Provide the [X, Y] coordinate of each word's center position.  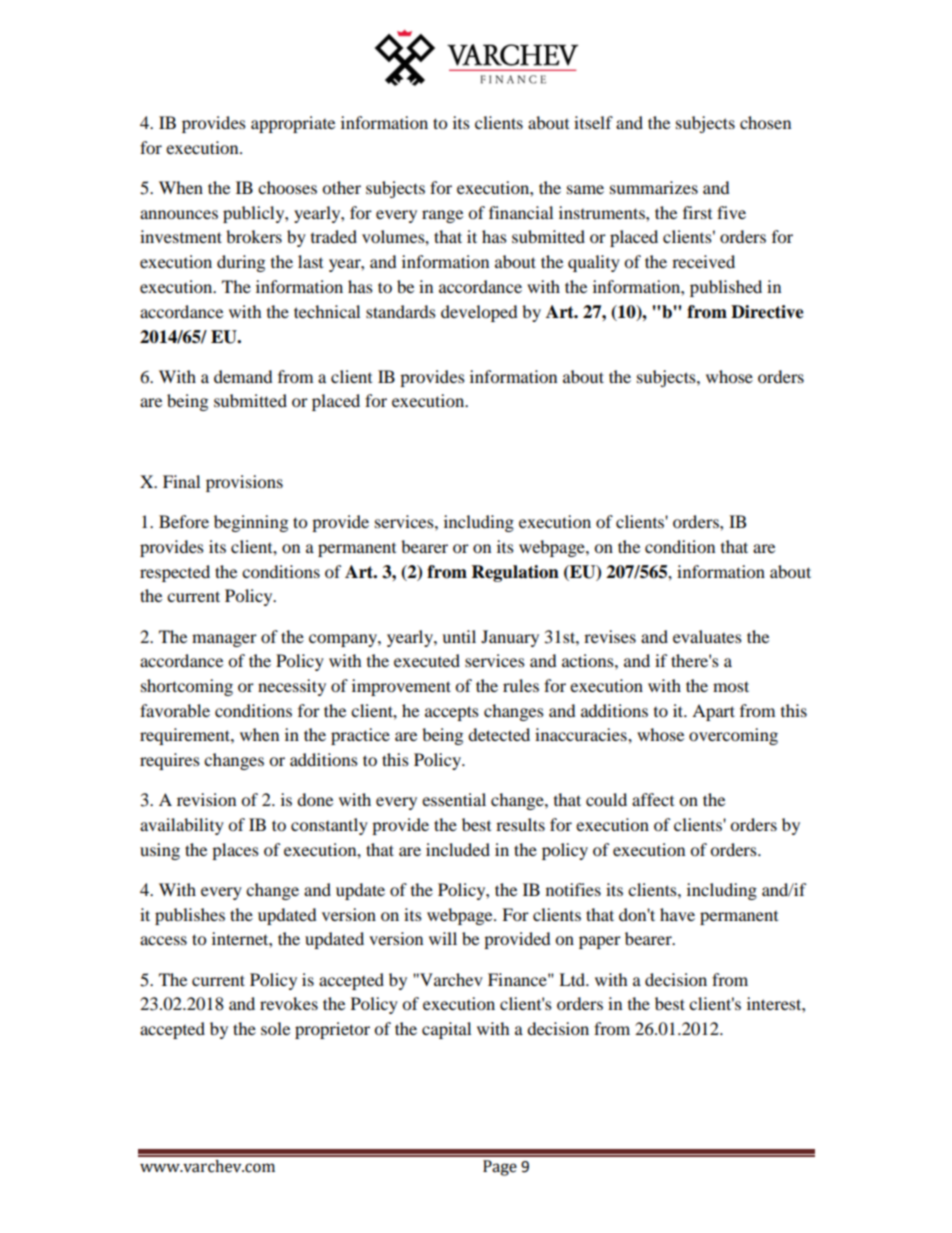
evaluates [707, 636]
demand [243, 376]
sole [275, 1028]
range [442, 216]
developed [479, 313]
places [235, 851]
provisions [244, 483]
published [726, 288]
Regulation [515, 573]
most [731, 686]
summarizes [654, 187]
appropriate [293, 124]
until [459, 636]
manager [224, 640]
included [458, 849]
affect [653, 799]
